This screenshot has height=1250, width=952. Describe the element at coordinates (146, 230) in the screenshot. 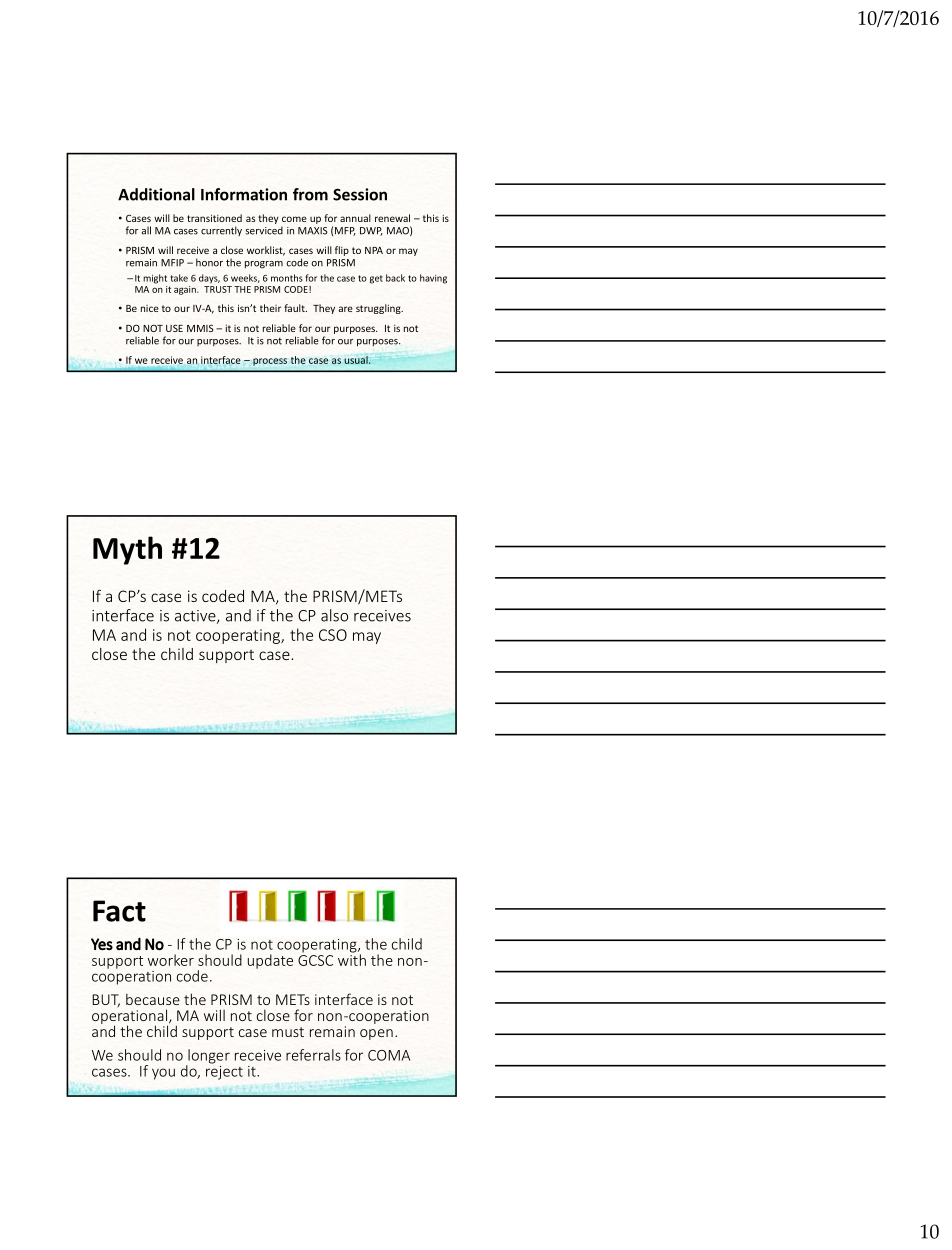

I see `all` at that location.
